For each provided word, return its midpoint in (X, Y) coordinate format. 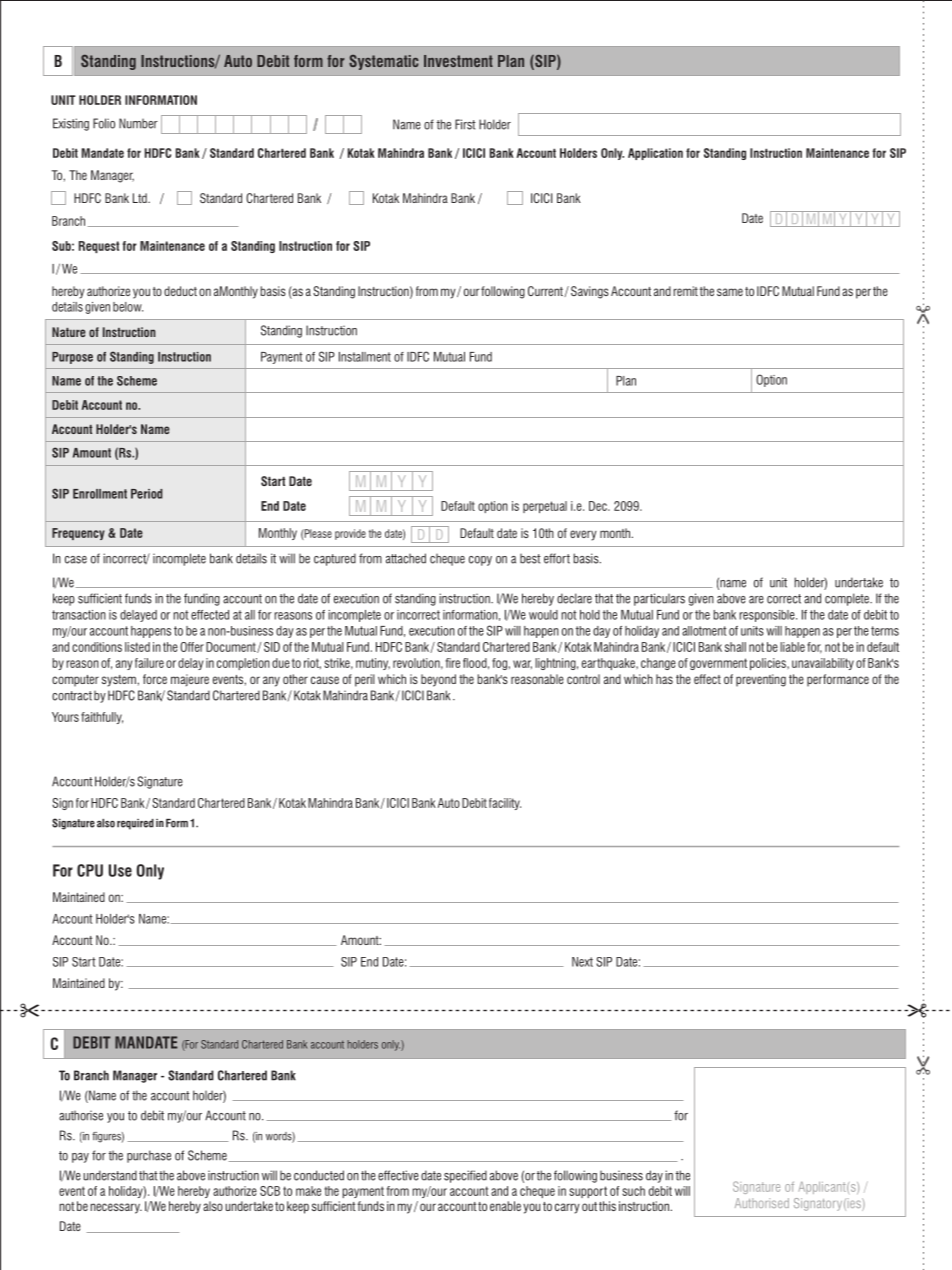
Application (655, 154)
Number (138, 123)
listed (137, 647)
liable (792, 647)
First (465, 124)
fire (453, 663)
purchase (149, 1156)
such (633, 1191)
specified (465, 1176)
